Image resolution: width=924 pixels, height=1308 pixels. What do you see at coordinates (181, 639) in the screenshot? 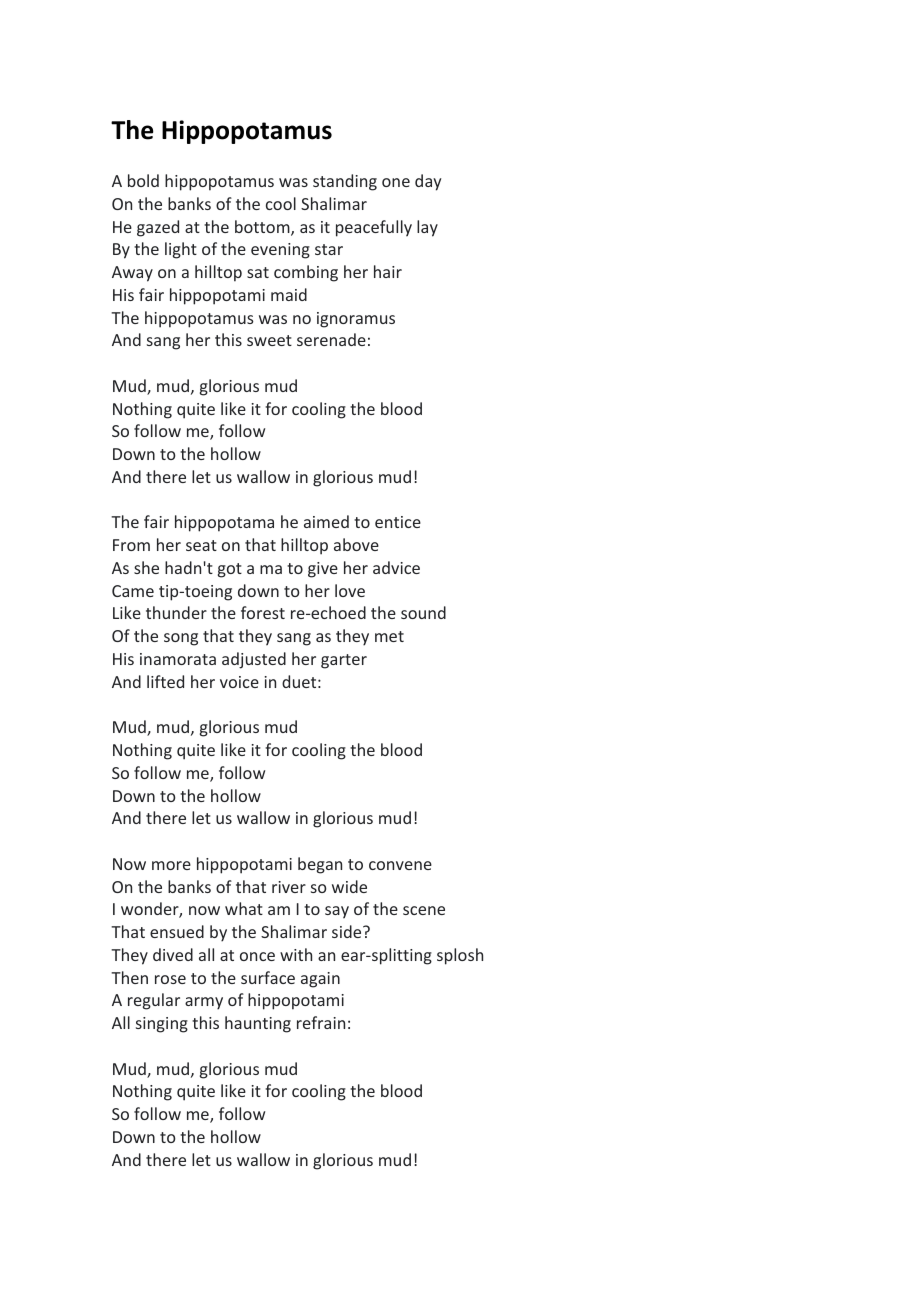
I see `song` at bounding box center [181, 639].
